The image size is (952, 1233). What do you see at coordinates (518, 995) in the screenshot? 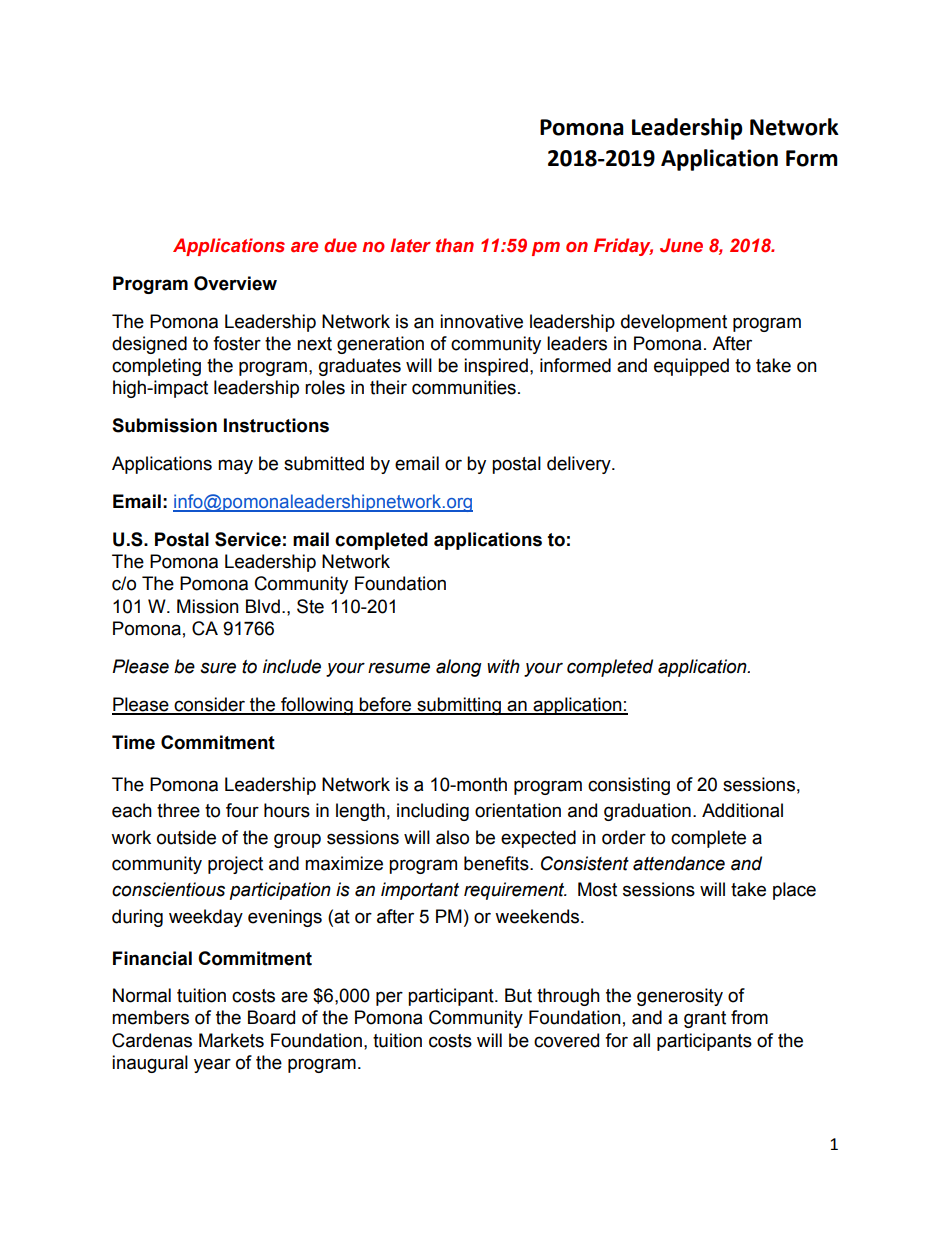
I see `But` at bounding box center [518, 995].
